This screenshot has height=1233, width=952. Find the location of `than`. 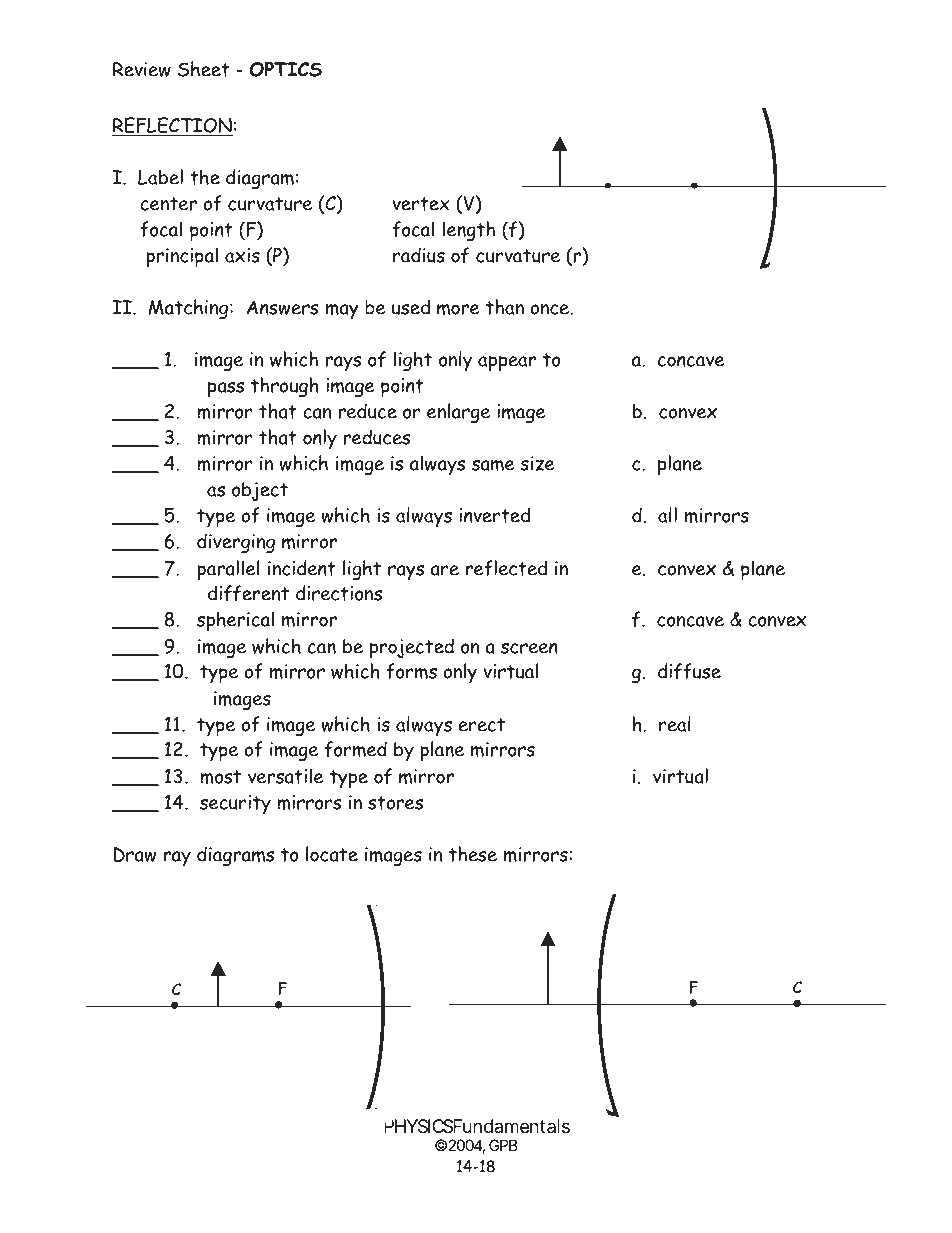

than is located at coordinates (505, 307).
